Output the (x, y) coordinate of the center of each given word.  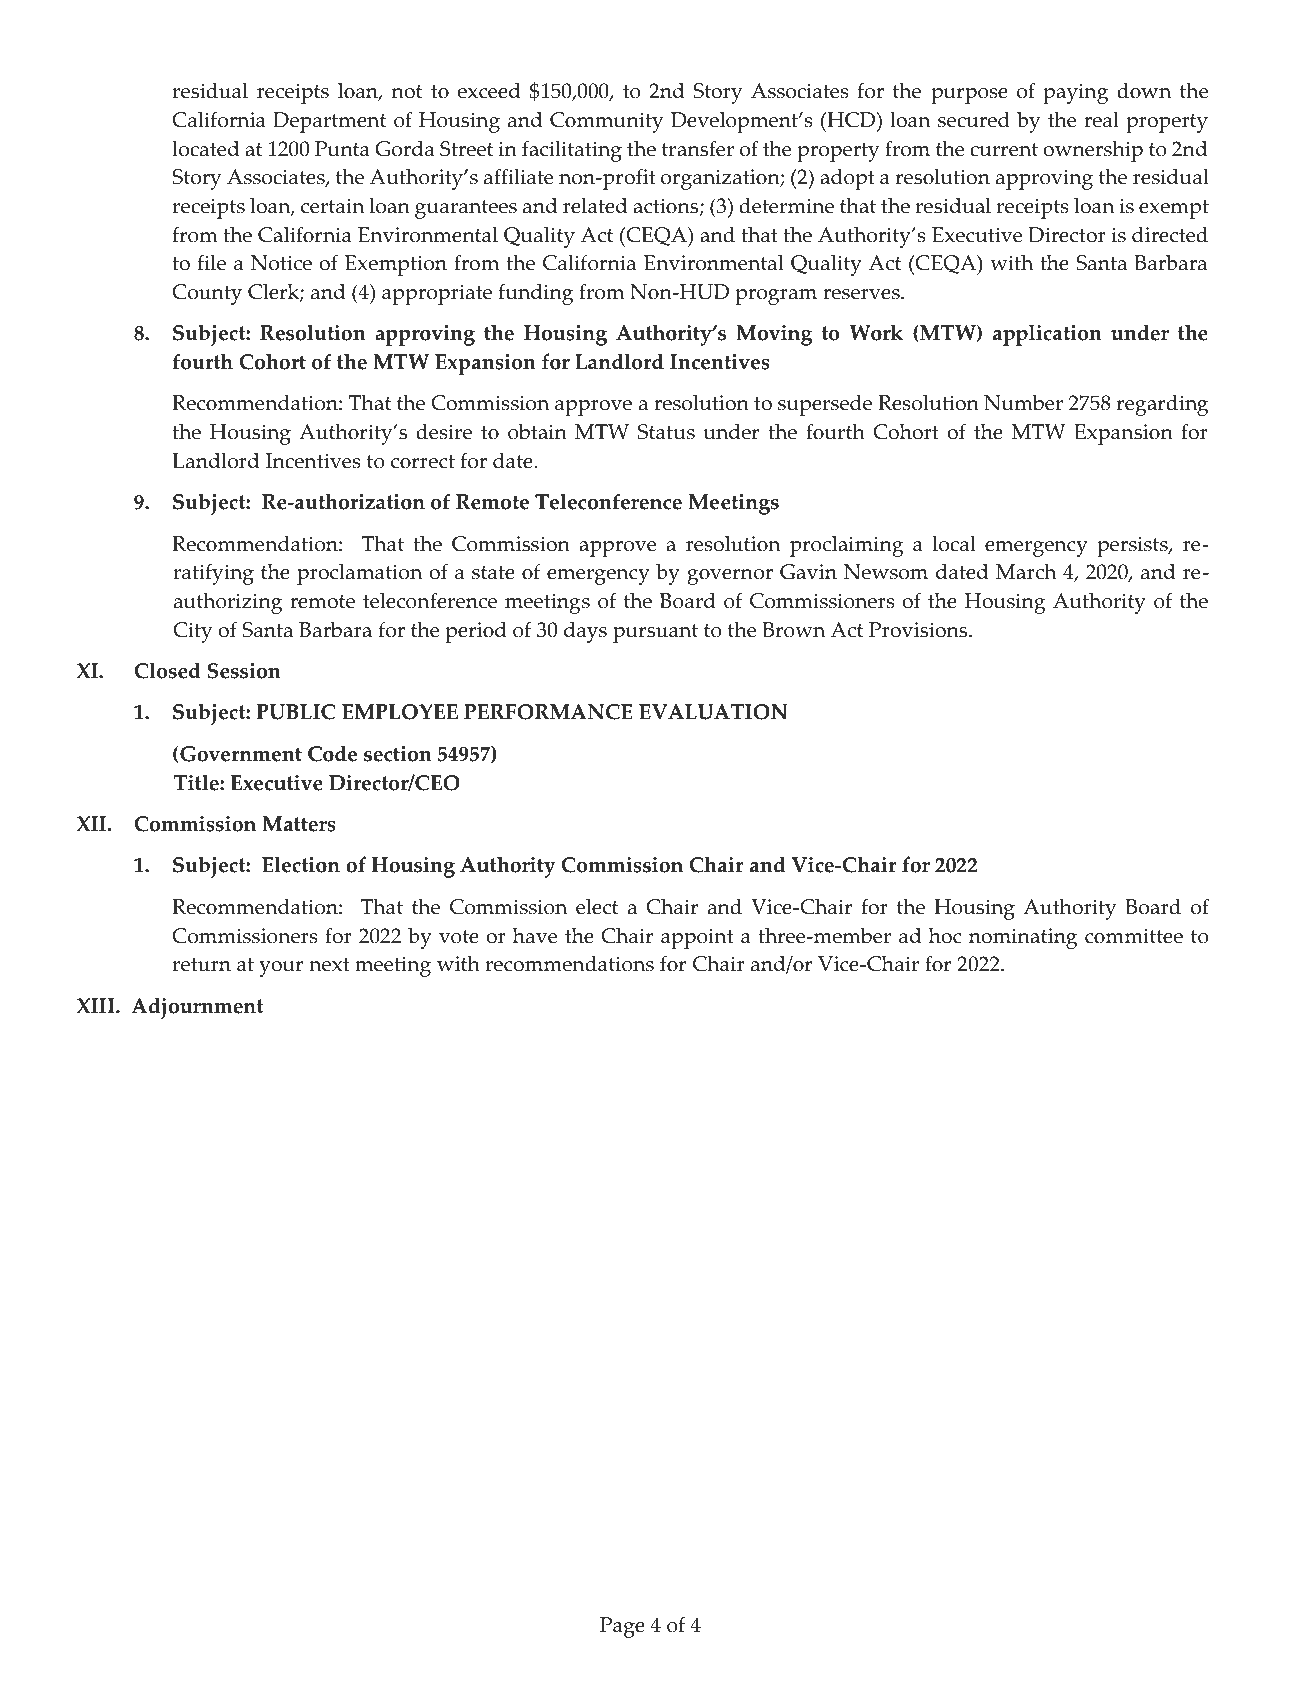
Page (622, 1627)
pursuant (655, 633)
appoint (697, 938)
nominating (1023, 938)
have (535, 936)
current (1004, 150)
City (193, 632)
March (1026, 571)
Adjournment (197, 1008)
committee (1134, 936)
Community (607, 122)
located (205, 149)
